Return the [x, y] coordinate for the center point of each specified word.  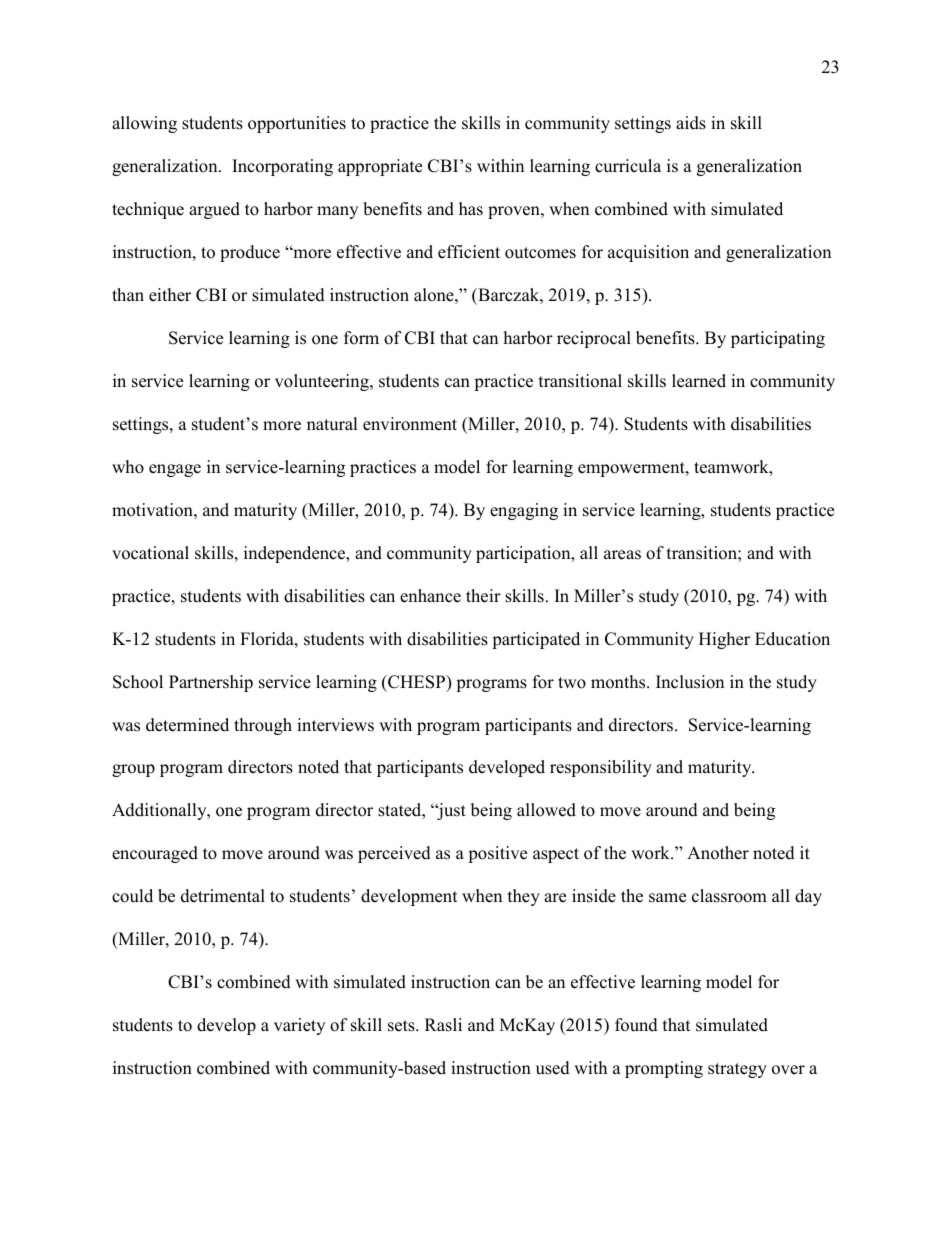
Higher [724, 640]
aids [691, 123]
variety [299, 1026]
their [483, 596]
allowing [144, 124]
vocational [150, 553]
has [471, 209]
